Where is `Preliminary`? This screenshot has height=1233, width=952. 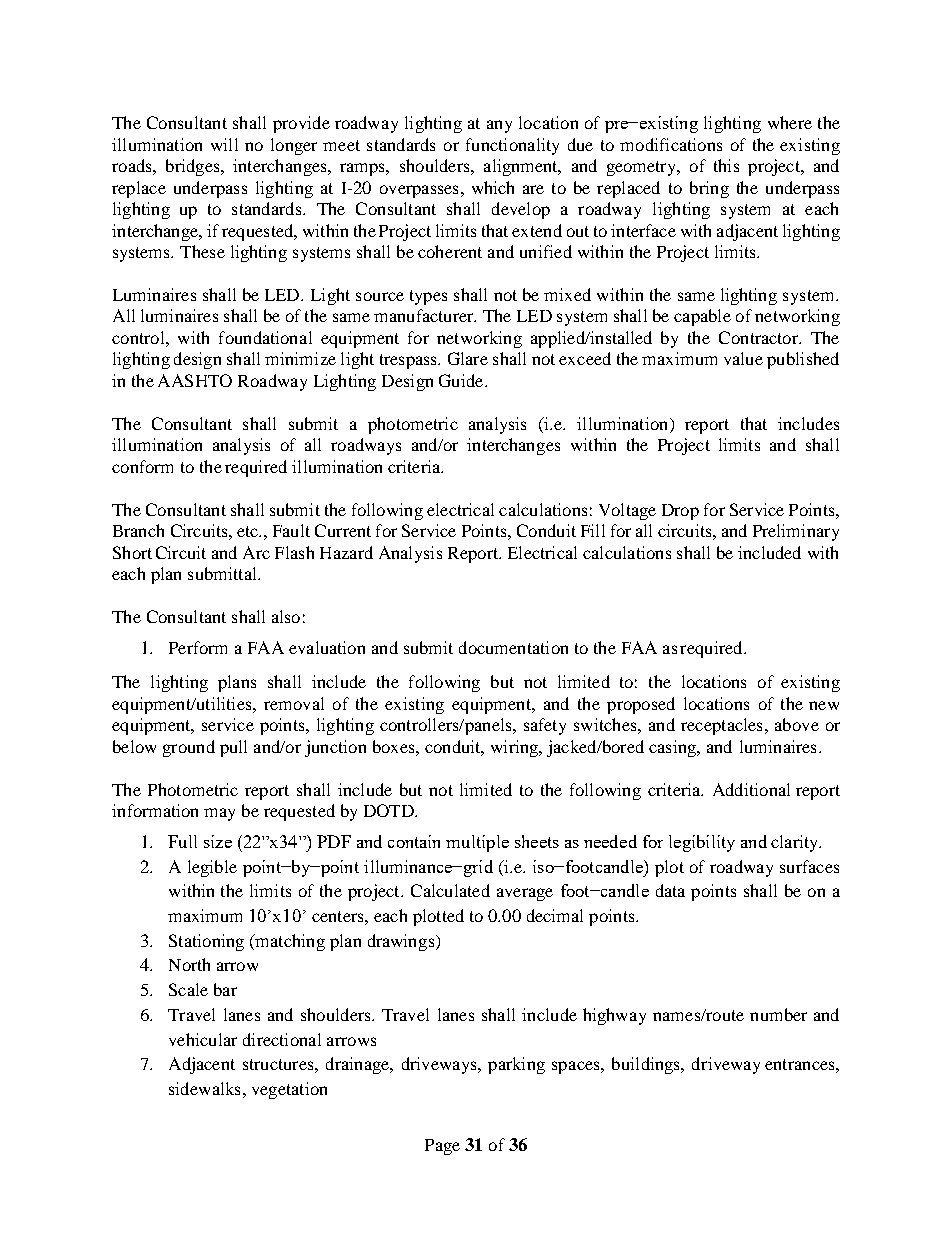 Preliminary is located at coordinates (796, 532).
